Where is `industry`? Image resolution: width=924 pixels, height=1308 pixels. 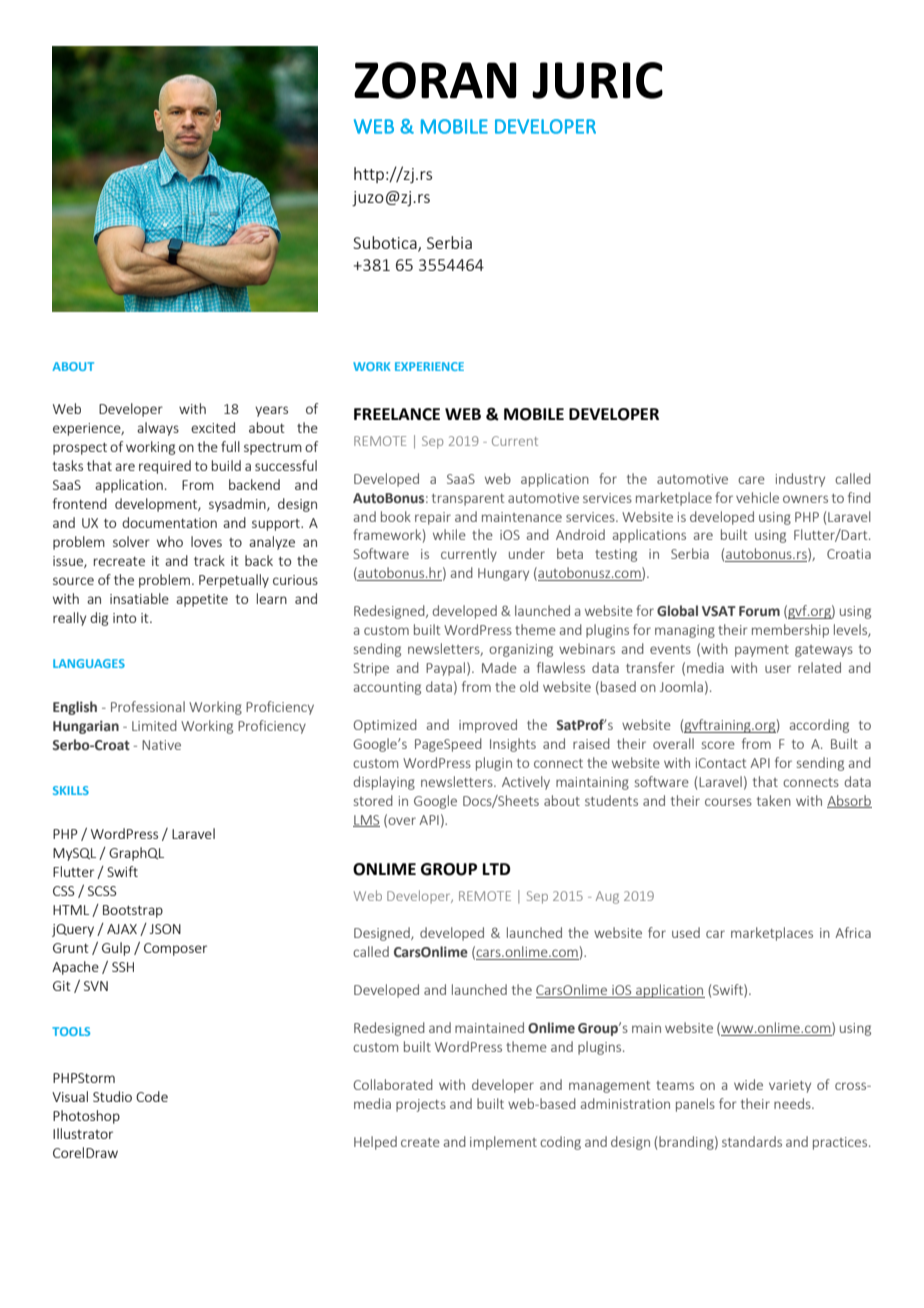 industry is located at coordinates (800, 480).
